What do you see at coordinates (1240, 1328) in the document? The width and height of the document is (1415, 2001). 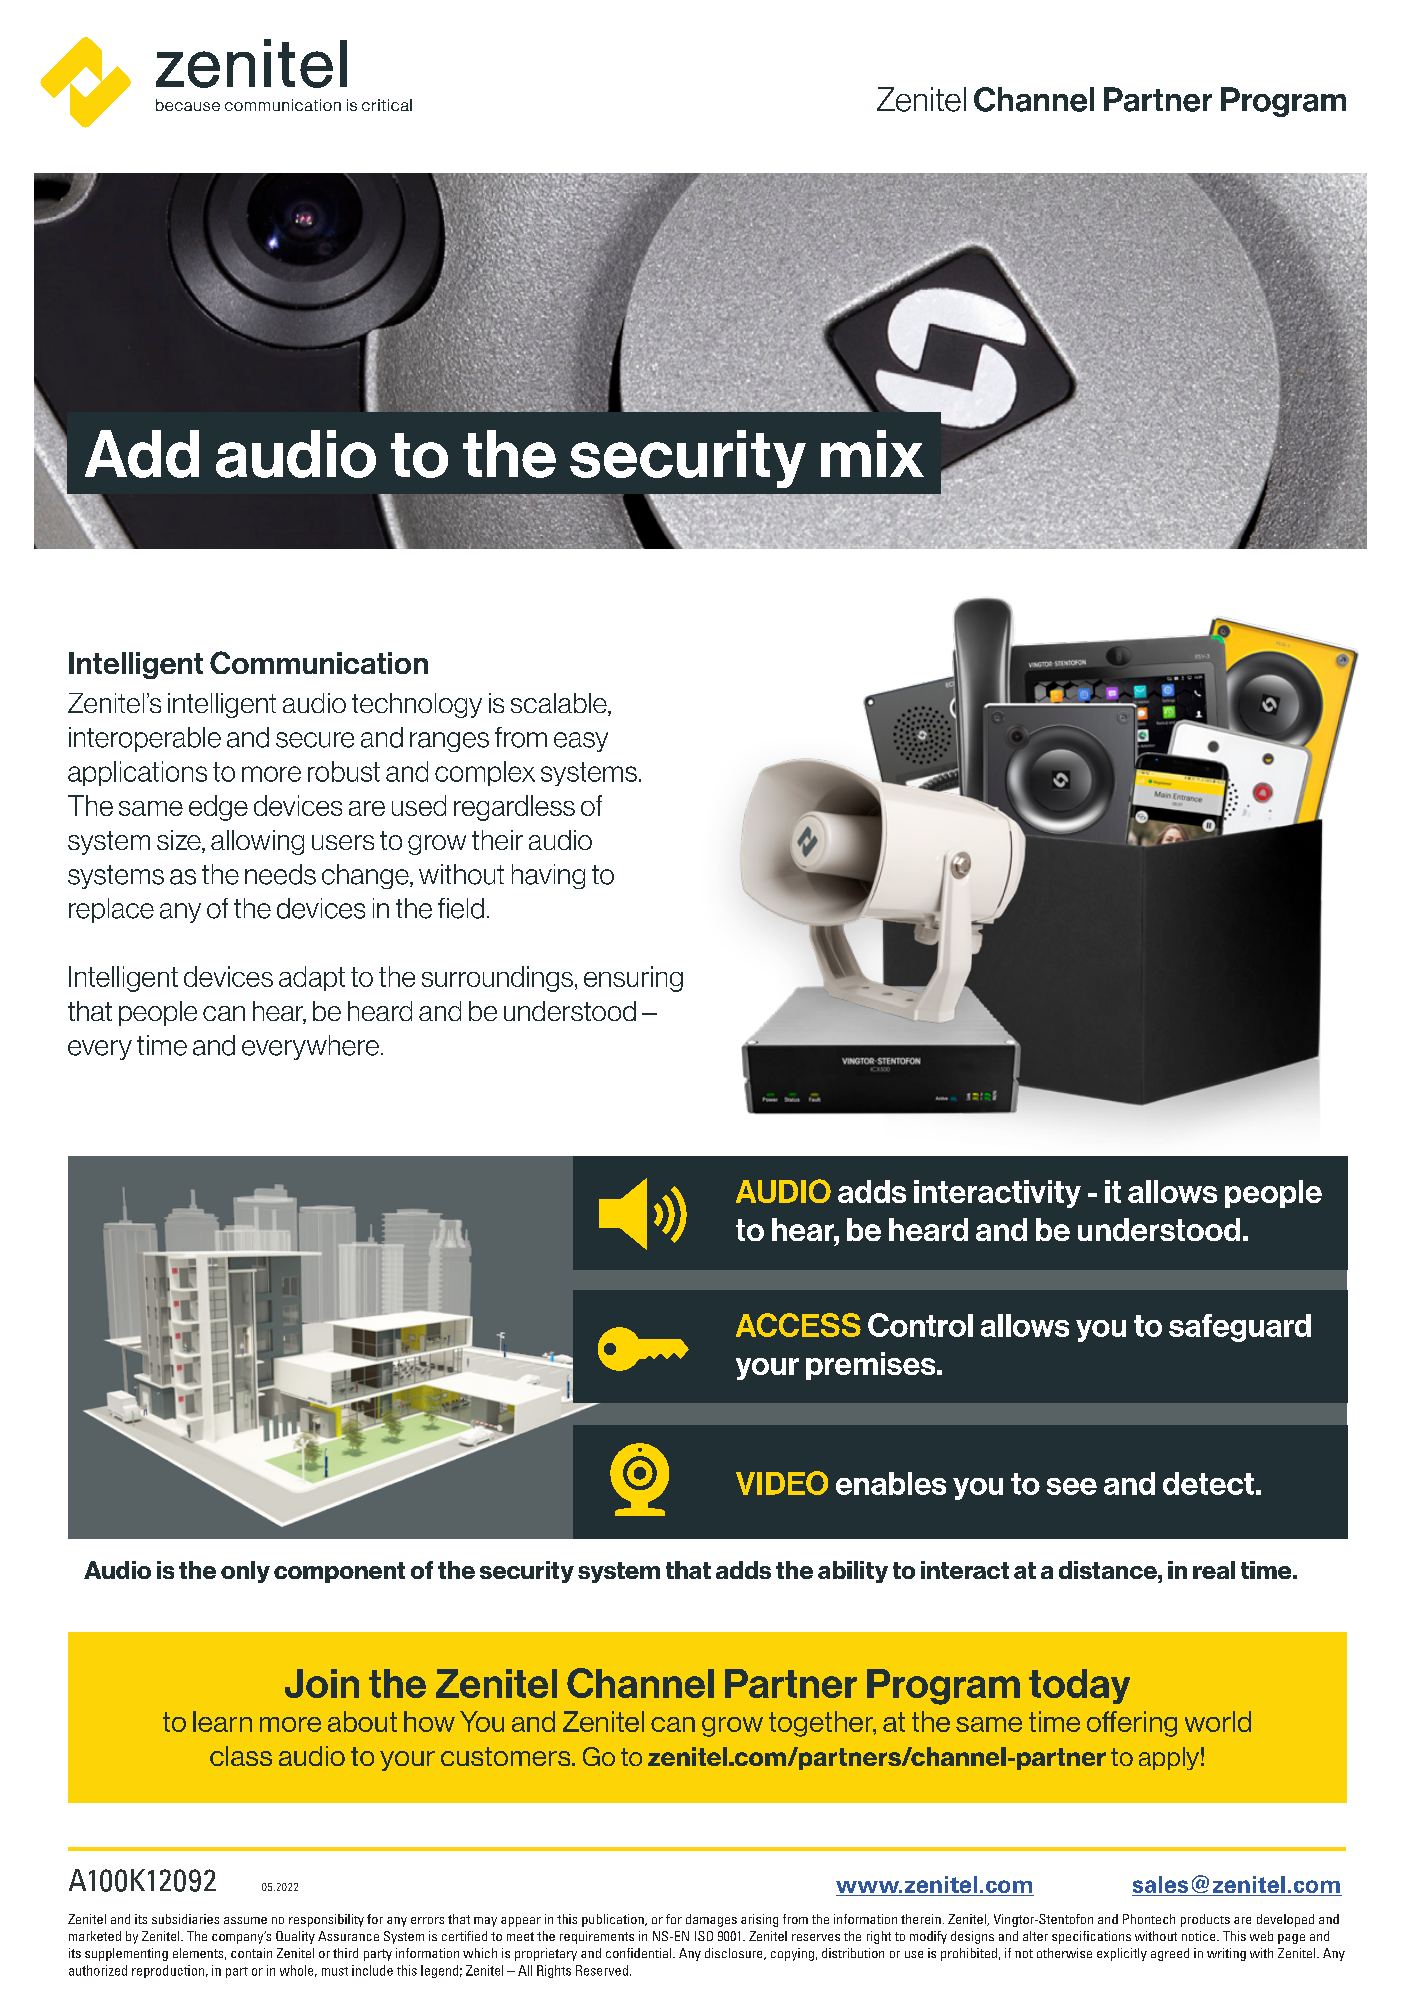 I see `safeguard` at bounding box center [1240, 1328].
